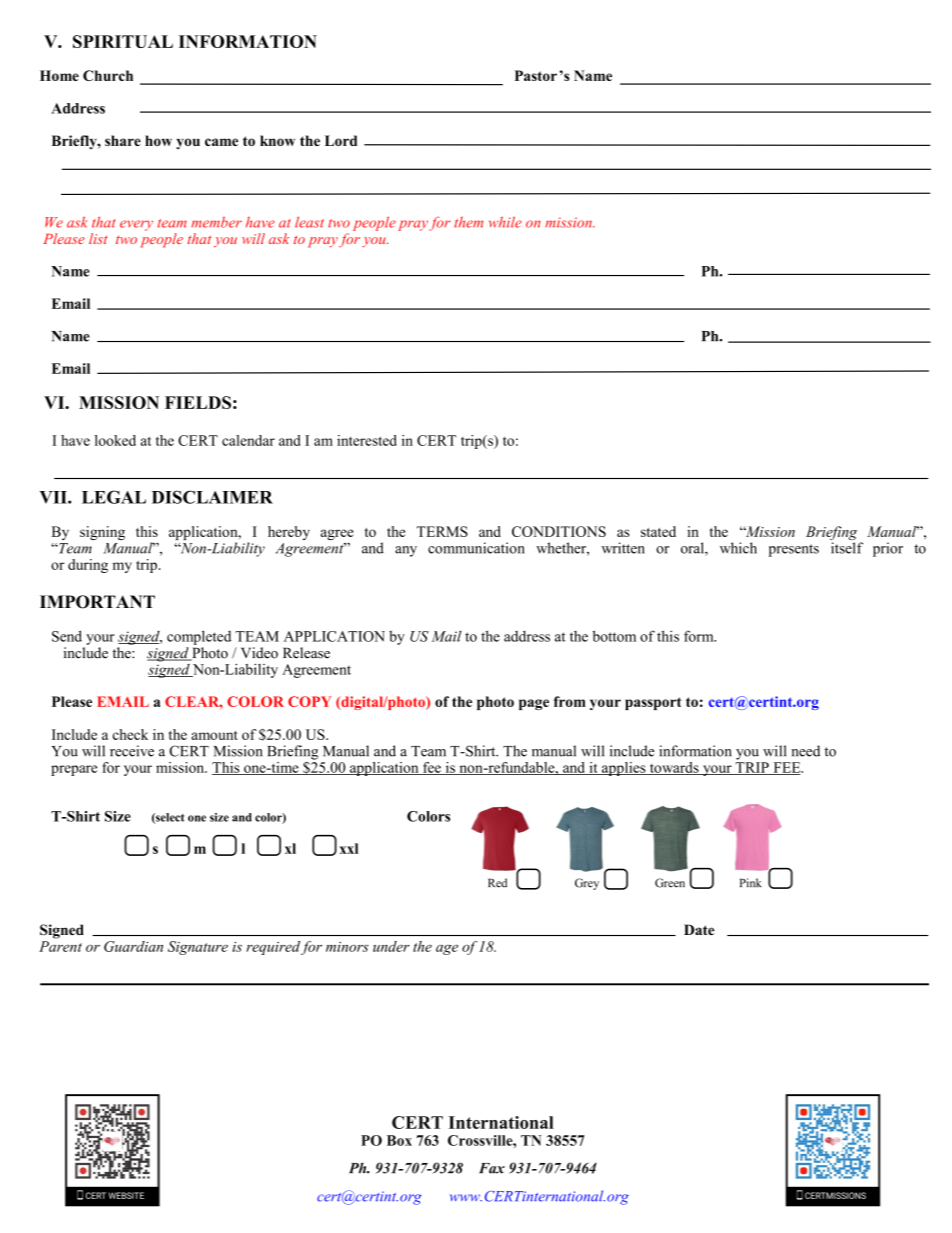 The image size is (952, 1233). Describe the element at coordinates (108, 75) in the document. I see `Church` at that location.
